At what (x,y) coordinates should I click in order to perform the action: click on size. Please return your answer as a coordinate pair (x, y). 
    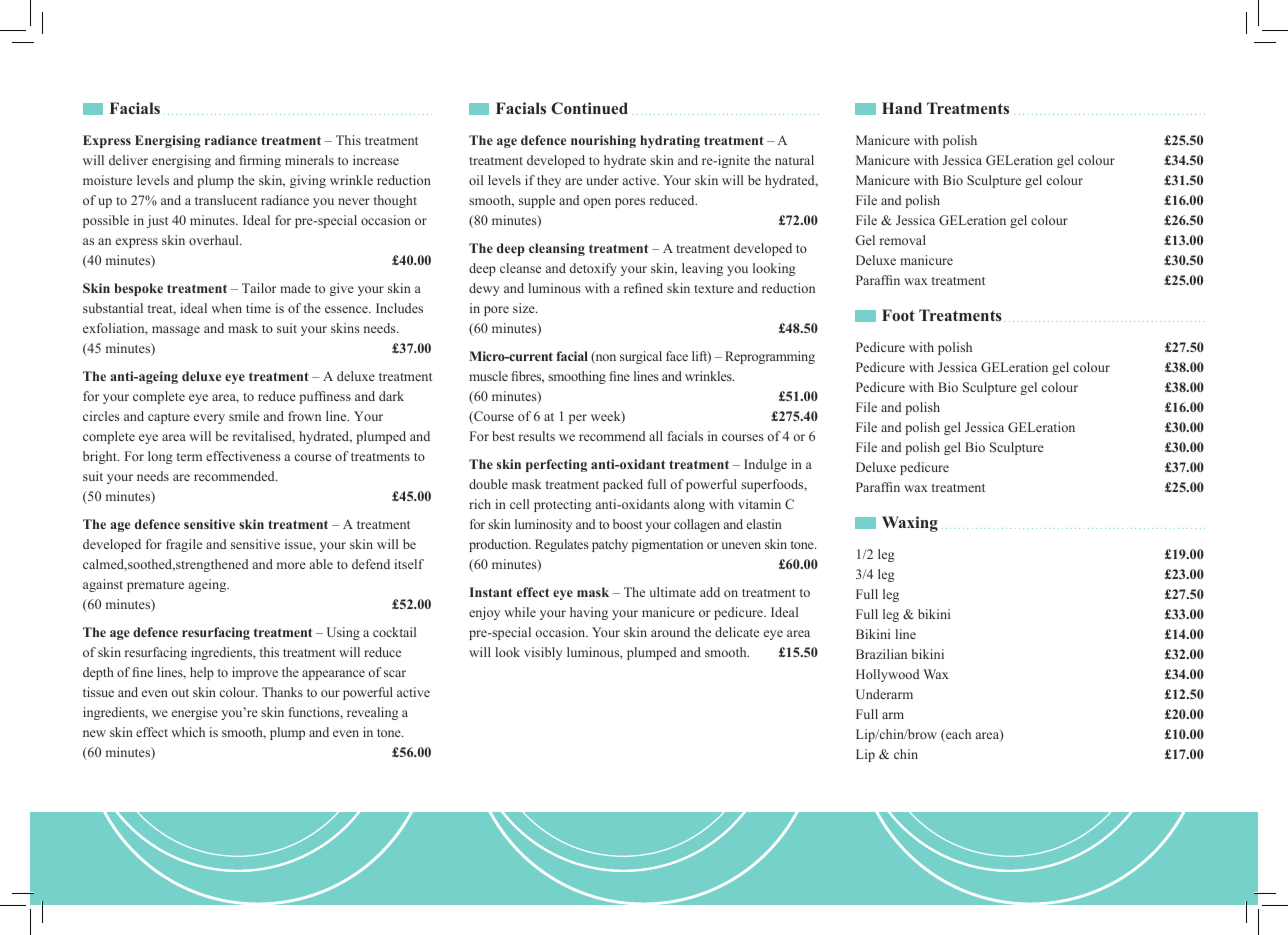
    Looking at the image, I should click on (525, 308).
